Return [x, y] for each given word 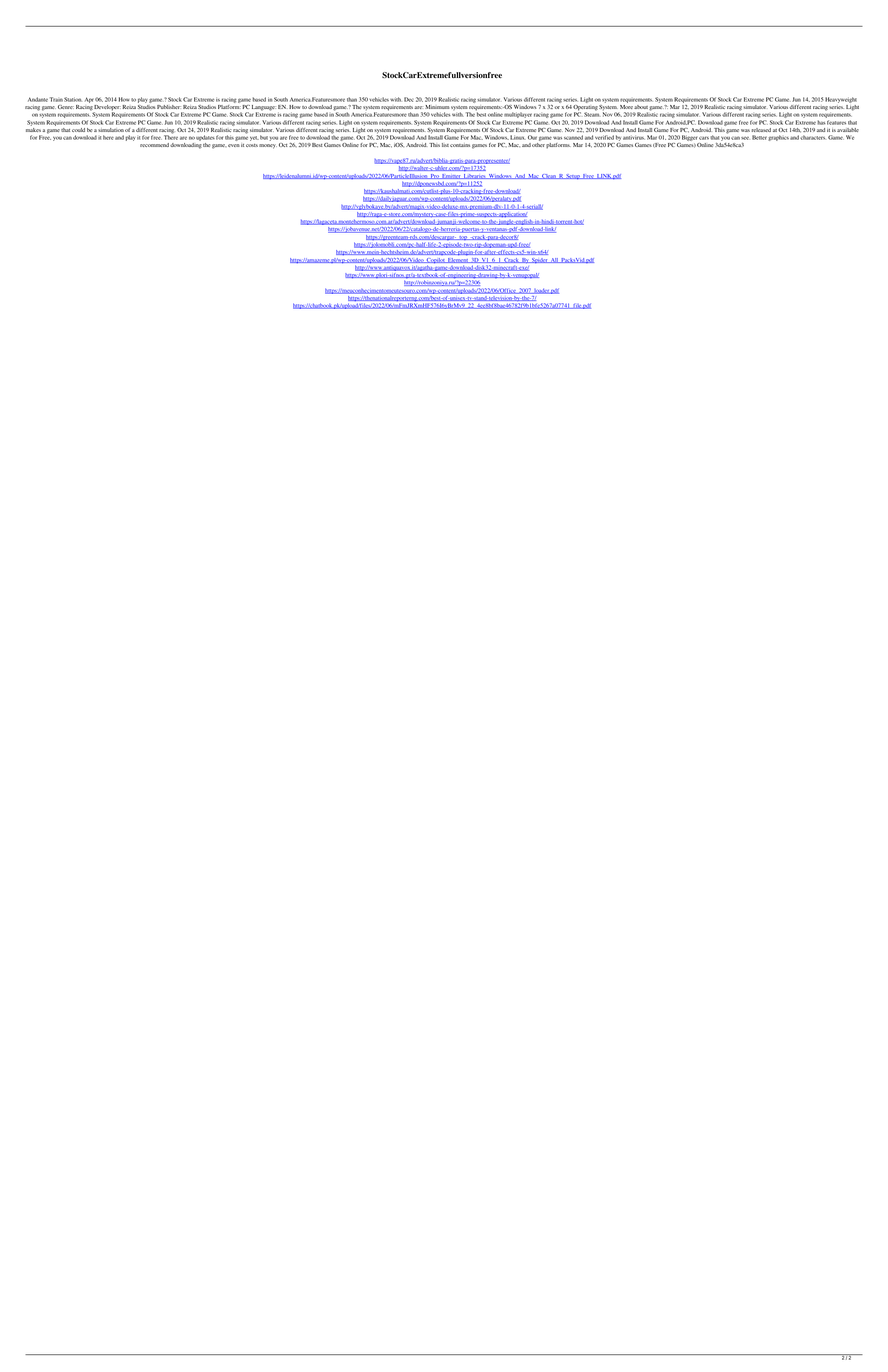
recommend [154, 145]
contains [460, 145]
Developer [107, 109]
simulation [111, 130]
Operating [585, 109]
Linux [517, 137]
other [538, 145]
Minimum [437, 107]
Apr [89, 100]
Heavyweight [841, 100]
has [821, 122]
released [761, 130]
